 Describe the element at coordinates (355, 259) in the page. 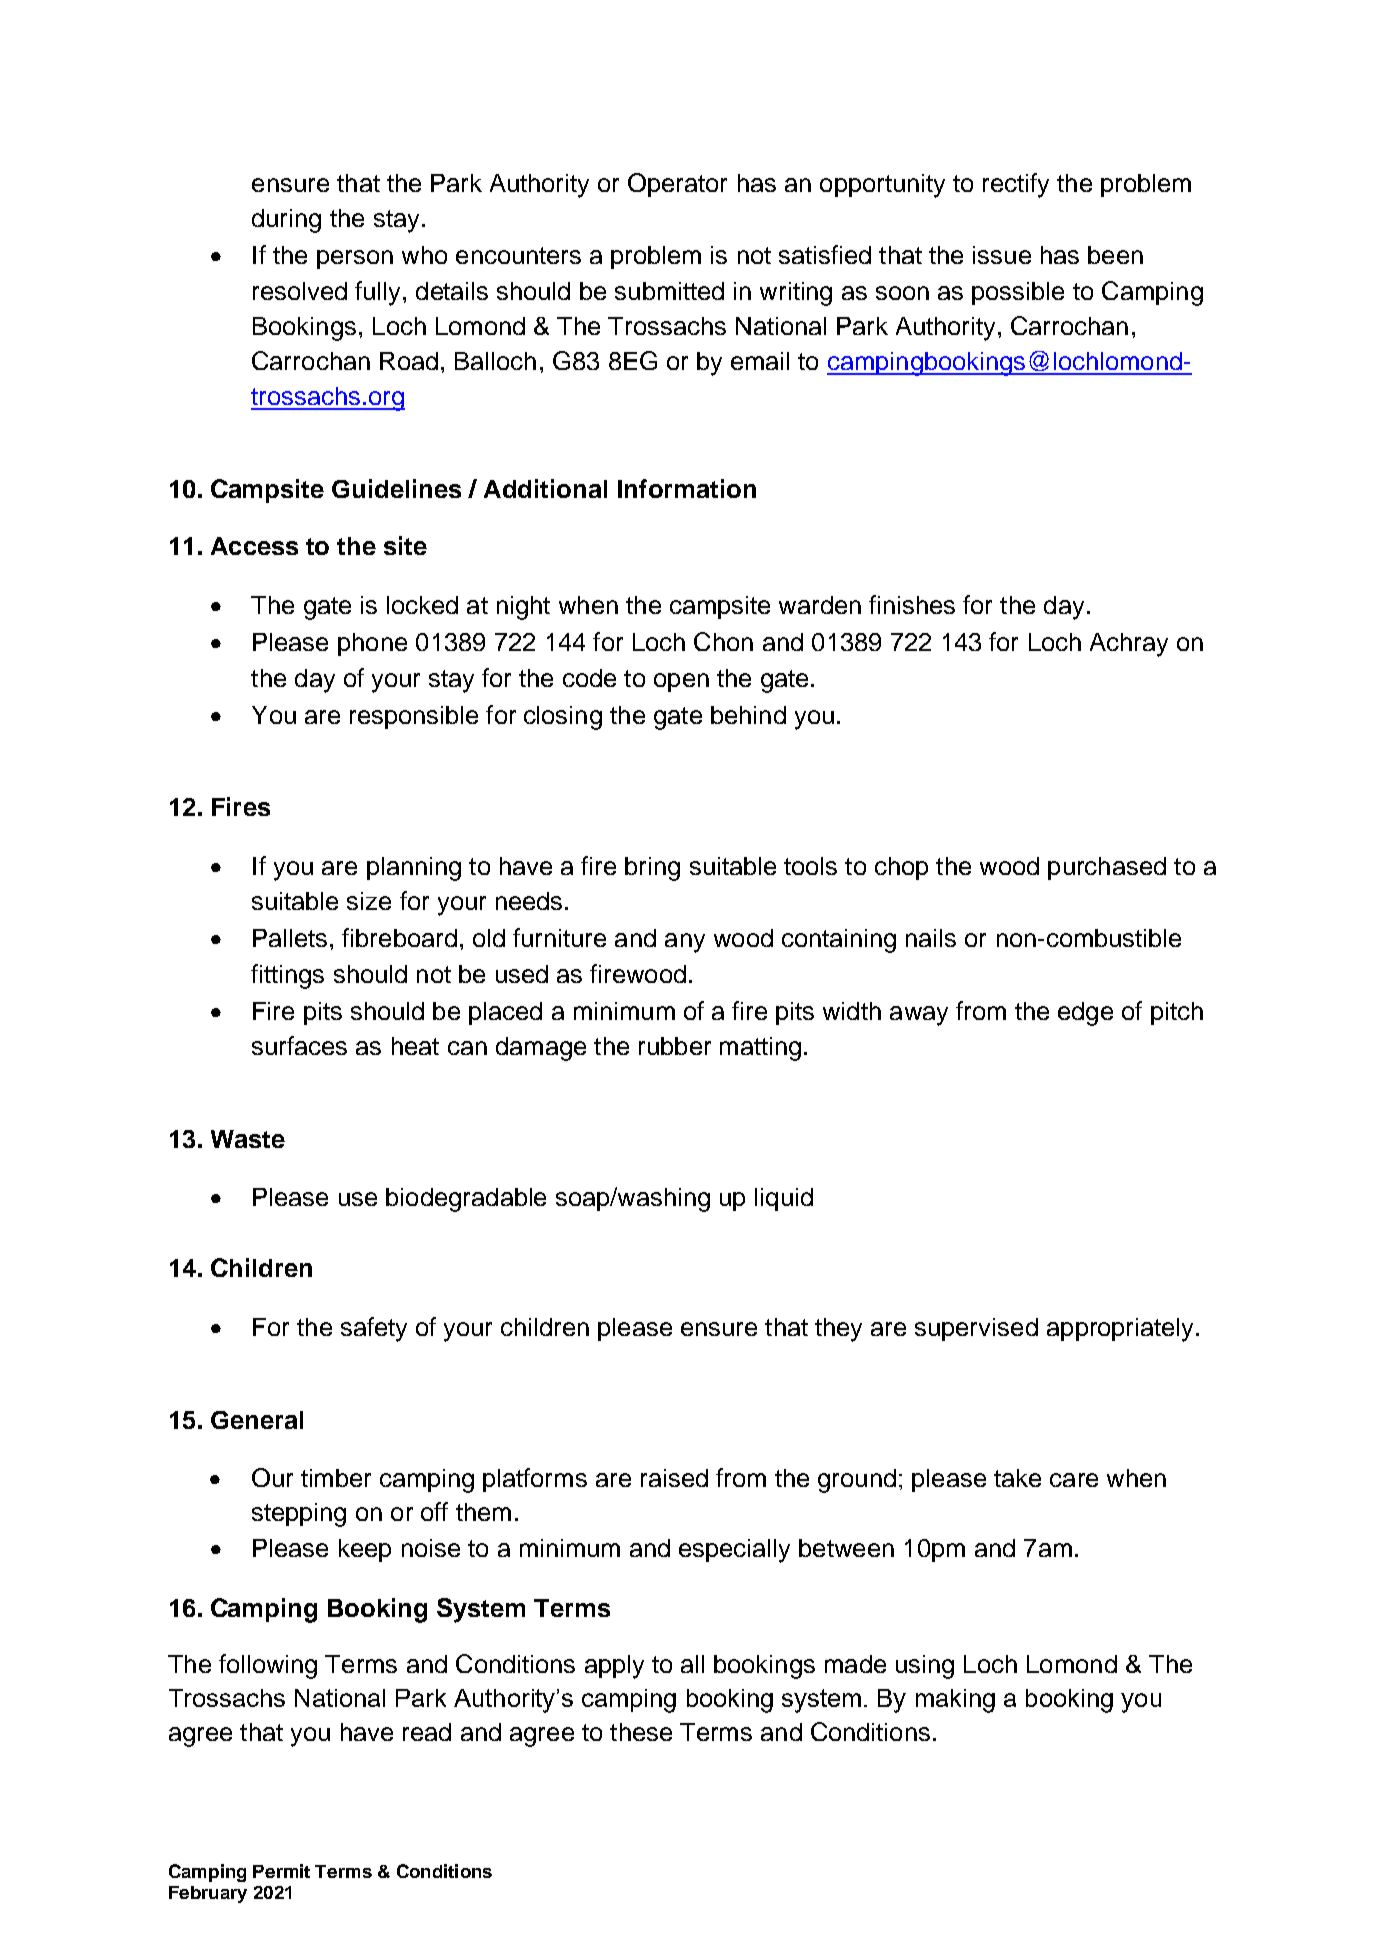

I see `person` at that location.
